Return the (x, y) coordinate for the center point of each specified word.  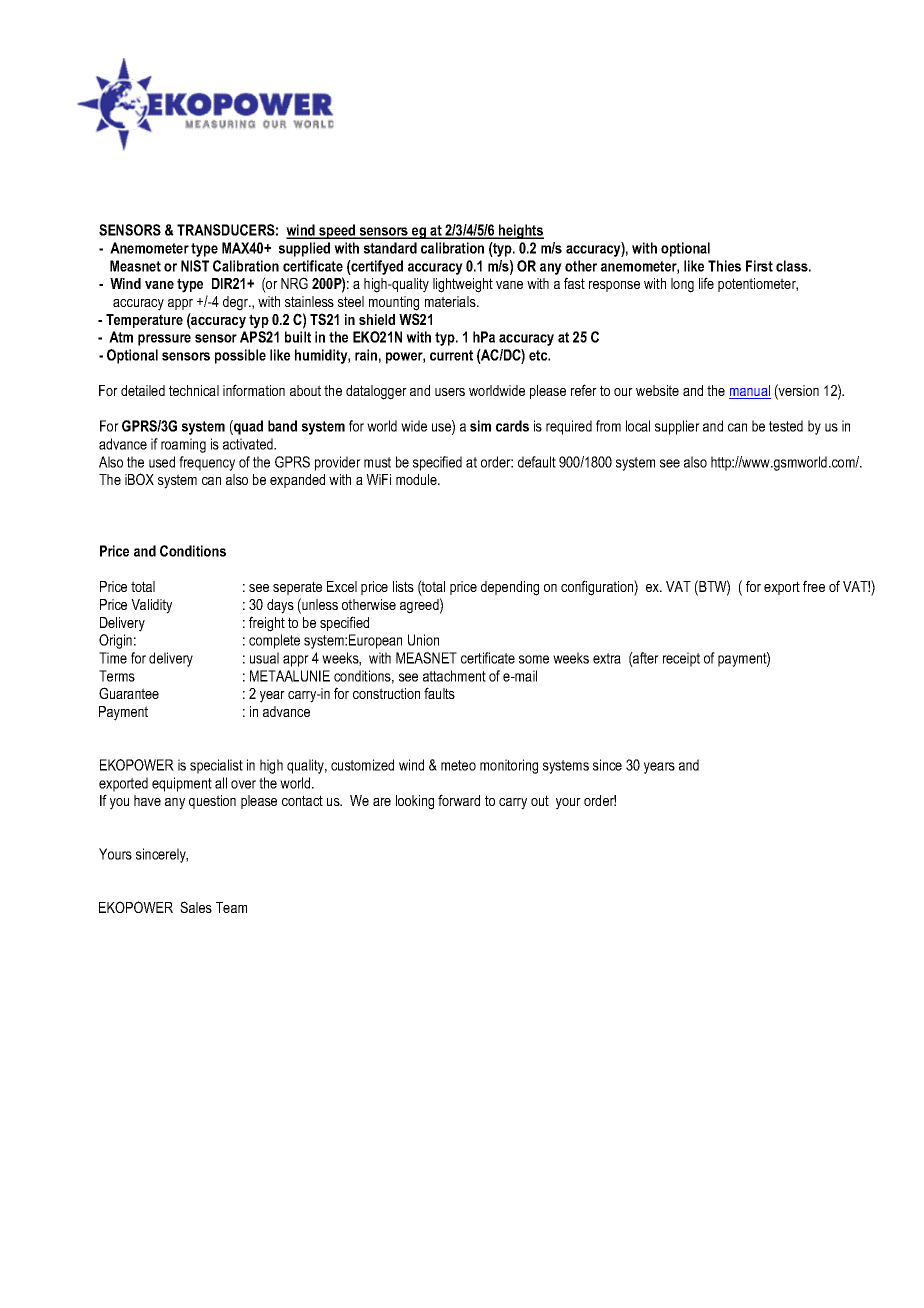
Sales (196, 907)
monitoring (509, 766)
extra (607, 658)
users (450, 392)
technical (194, 390)
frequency (207, 463)
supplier (677, 427)
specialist (216, 766)
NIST (195, 266)
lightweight (463, 285)
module (417, 479)
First (759, 266)
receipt (681, 659)
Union (423, 640)
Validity (151, 606)
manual (750, 392)
